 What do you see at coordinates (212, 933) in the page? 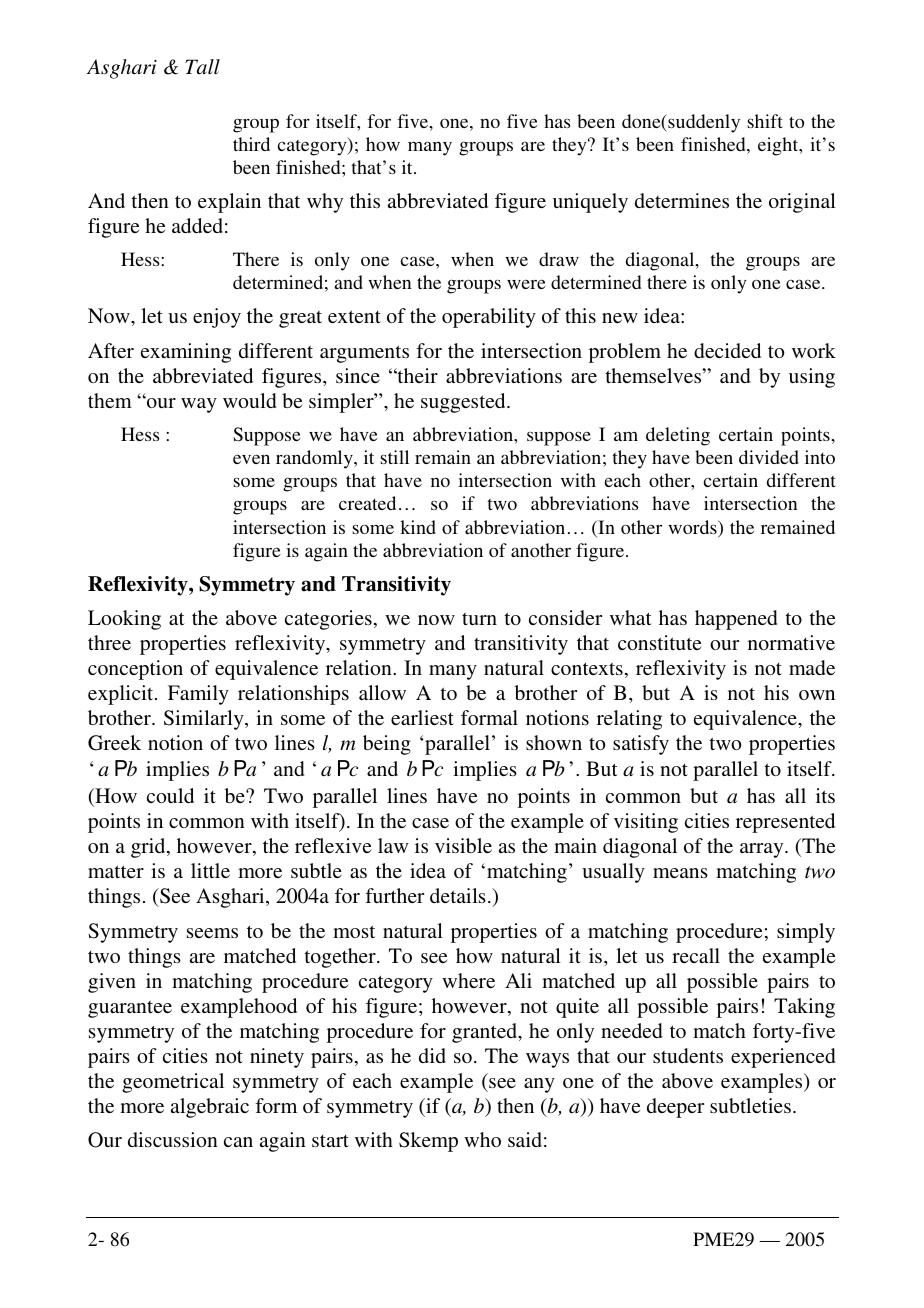
I see `seems` at bounding box center [212, 933].
